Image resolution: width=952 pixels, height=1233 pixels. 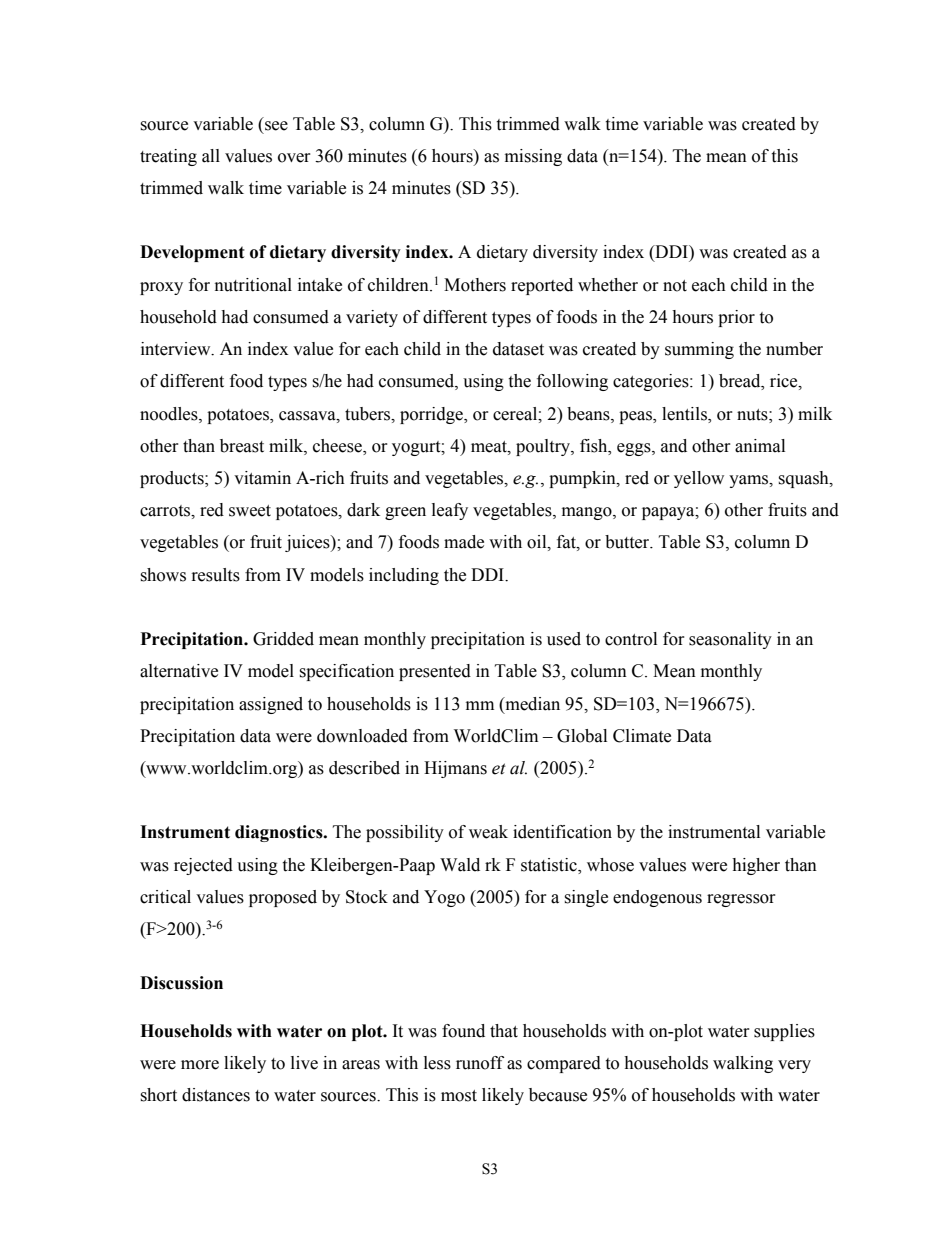 I want to click on reported, so click(x=542, y=286).
